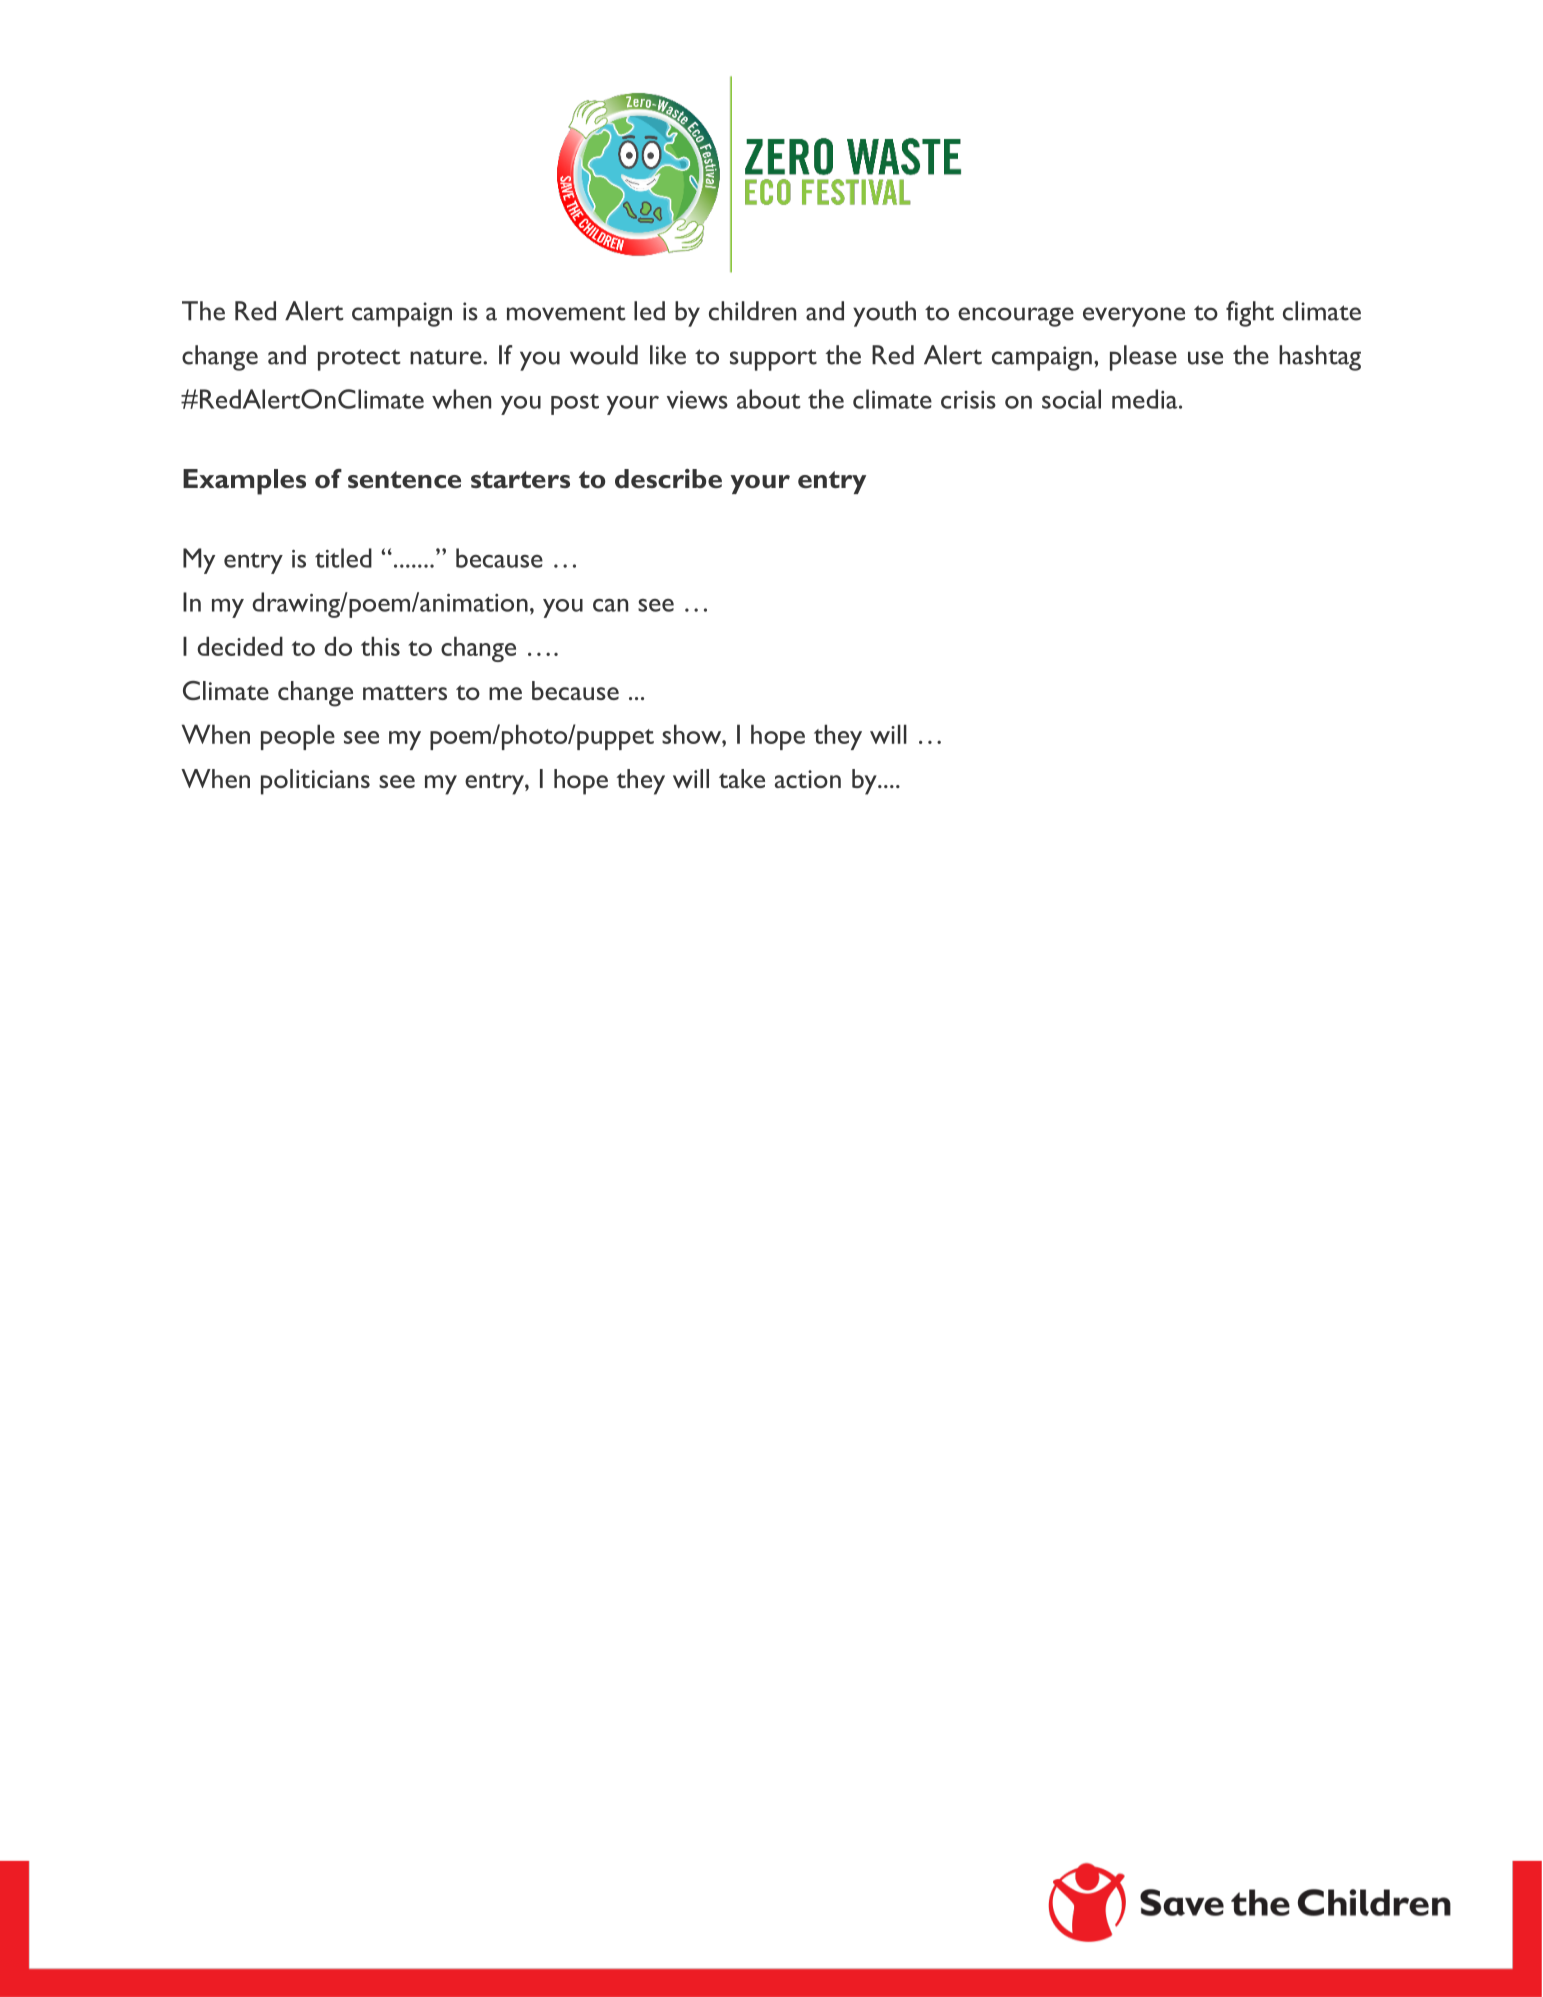 Image resolution: width=1543 pixels, height=1997 pixels. I want to click on politicians, so click(315, 782).
